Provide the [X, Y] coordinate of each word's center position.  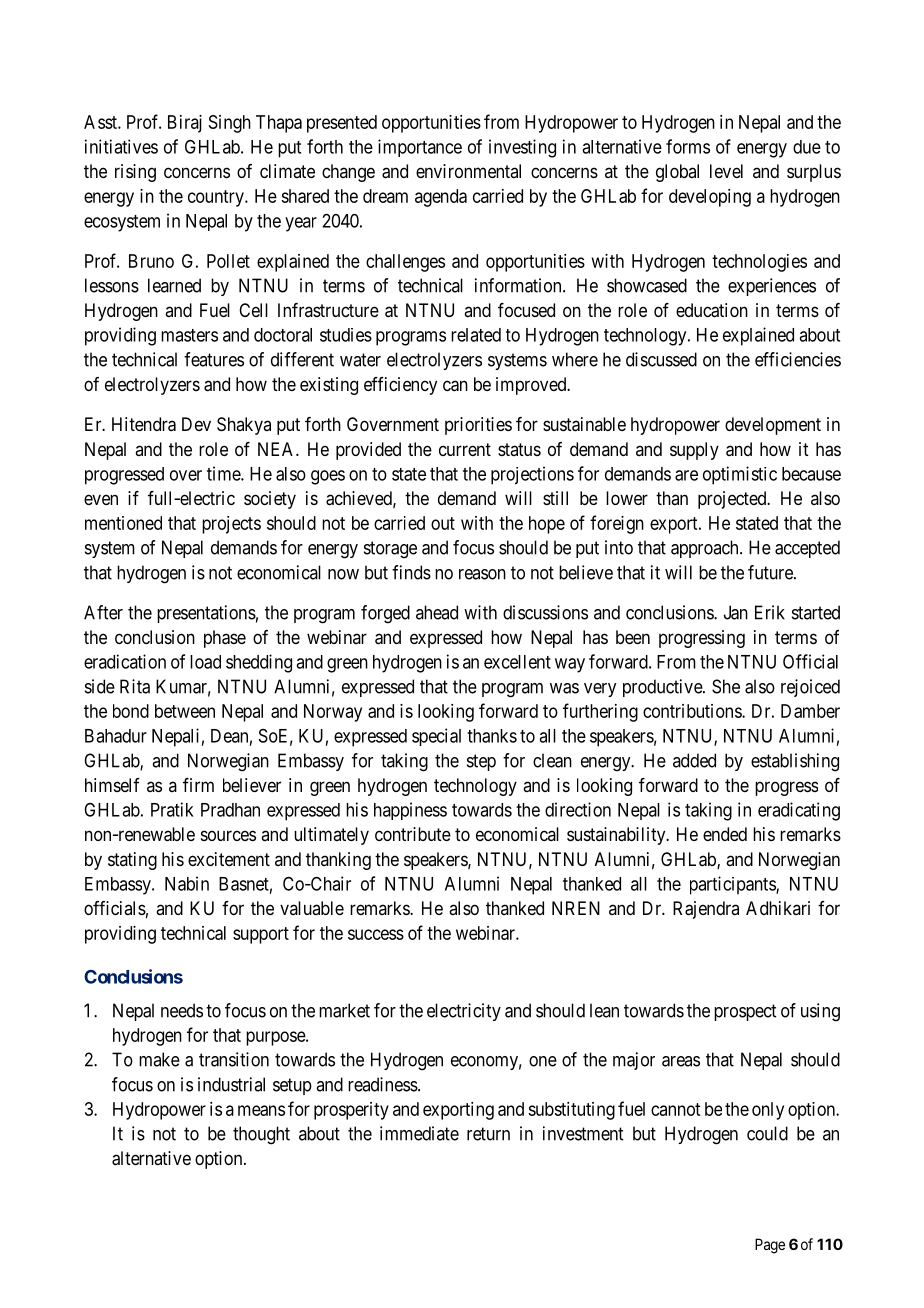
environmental [468, 171]
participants [733, 885]
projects [231, 525]
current [465, 449]
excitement [229, 859]
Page [770, 1246]
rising [135, 173]
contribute [413, 834]
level [726, 171]
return [488, 1134]
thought [261, 1135]
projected [733, 500]
